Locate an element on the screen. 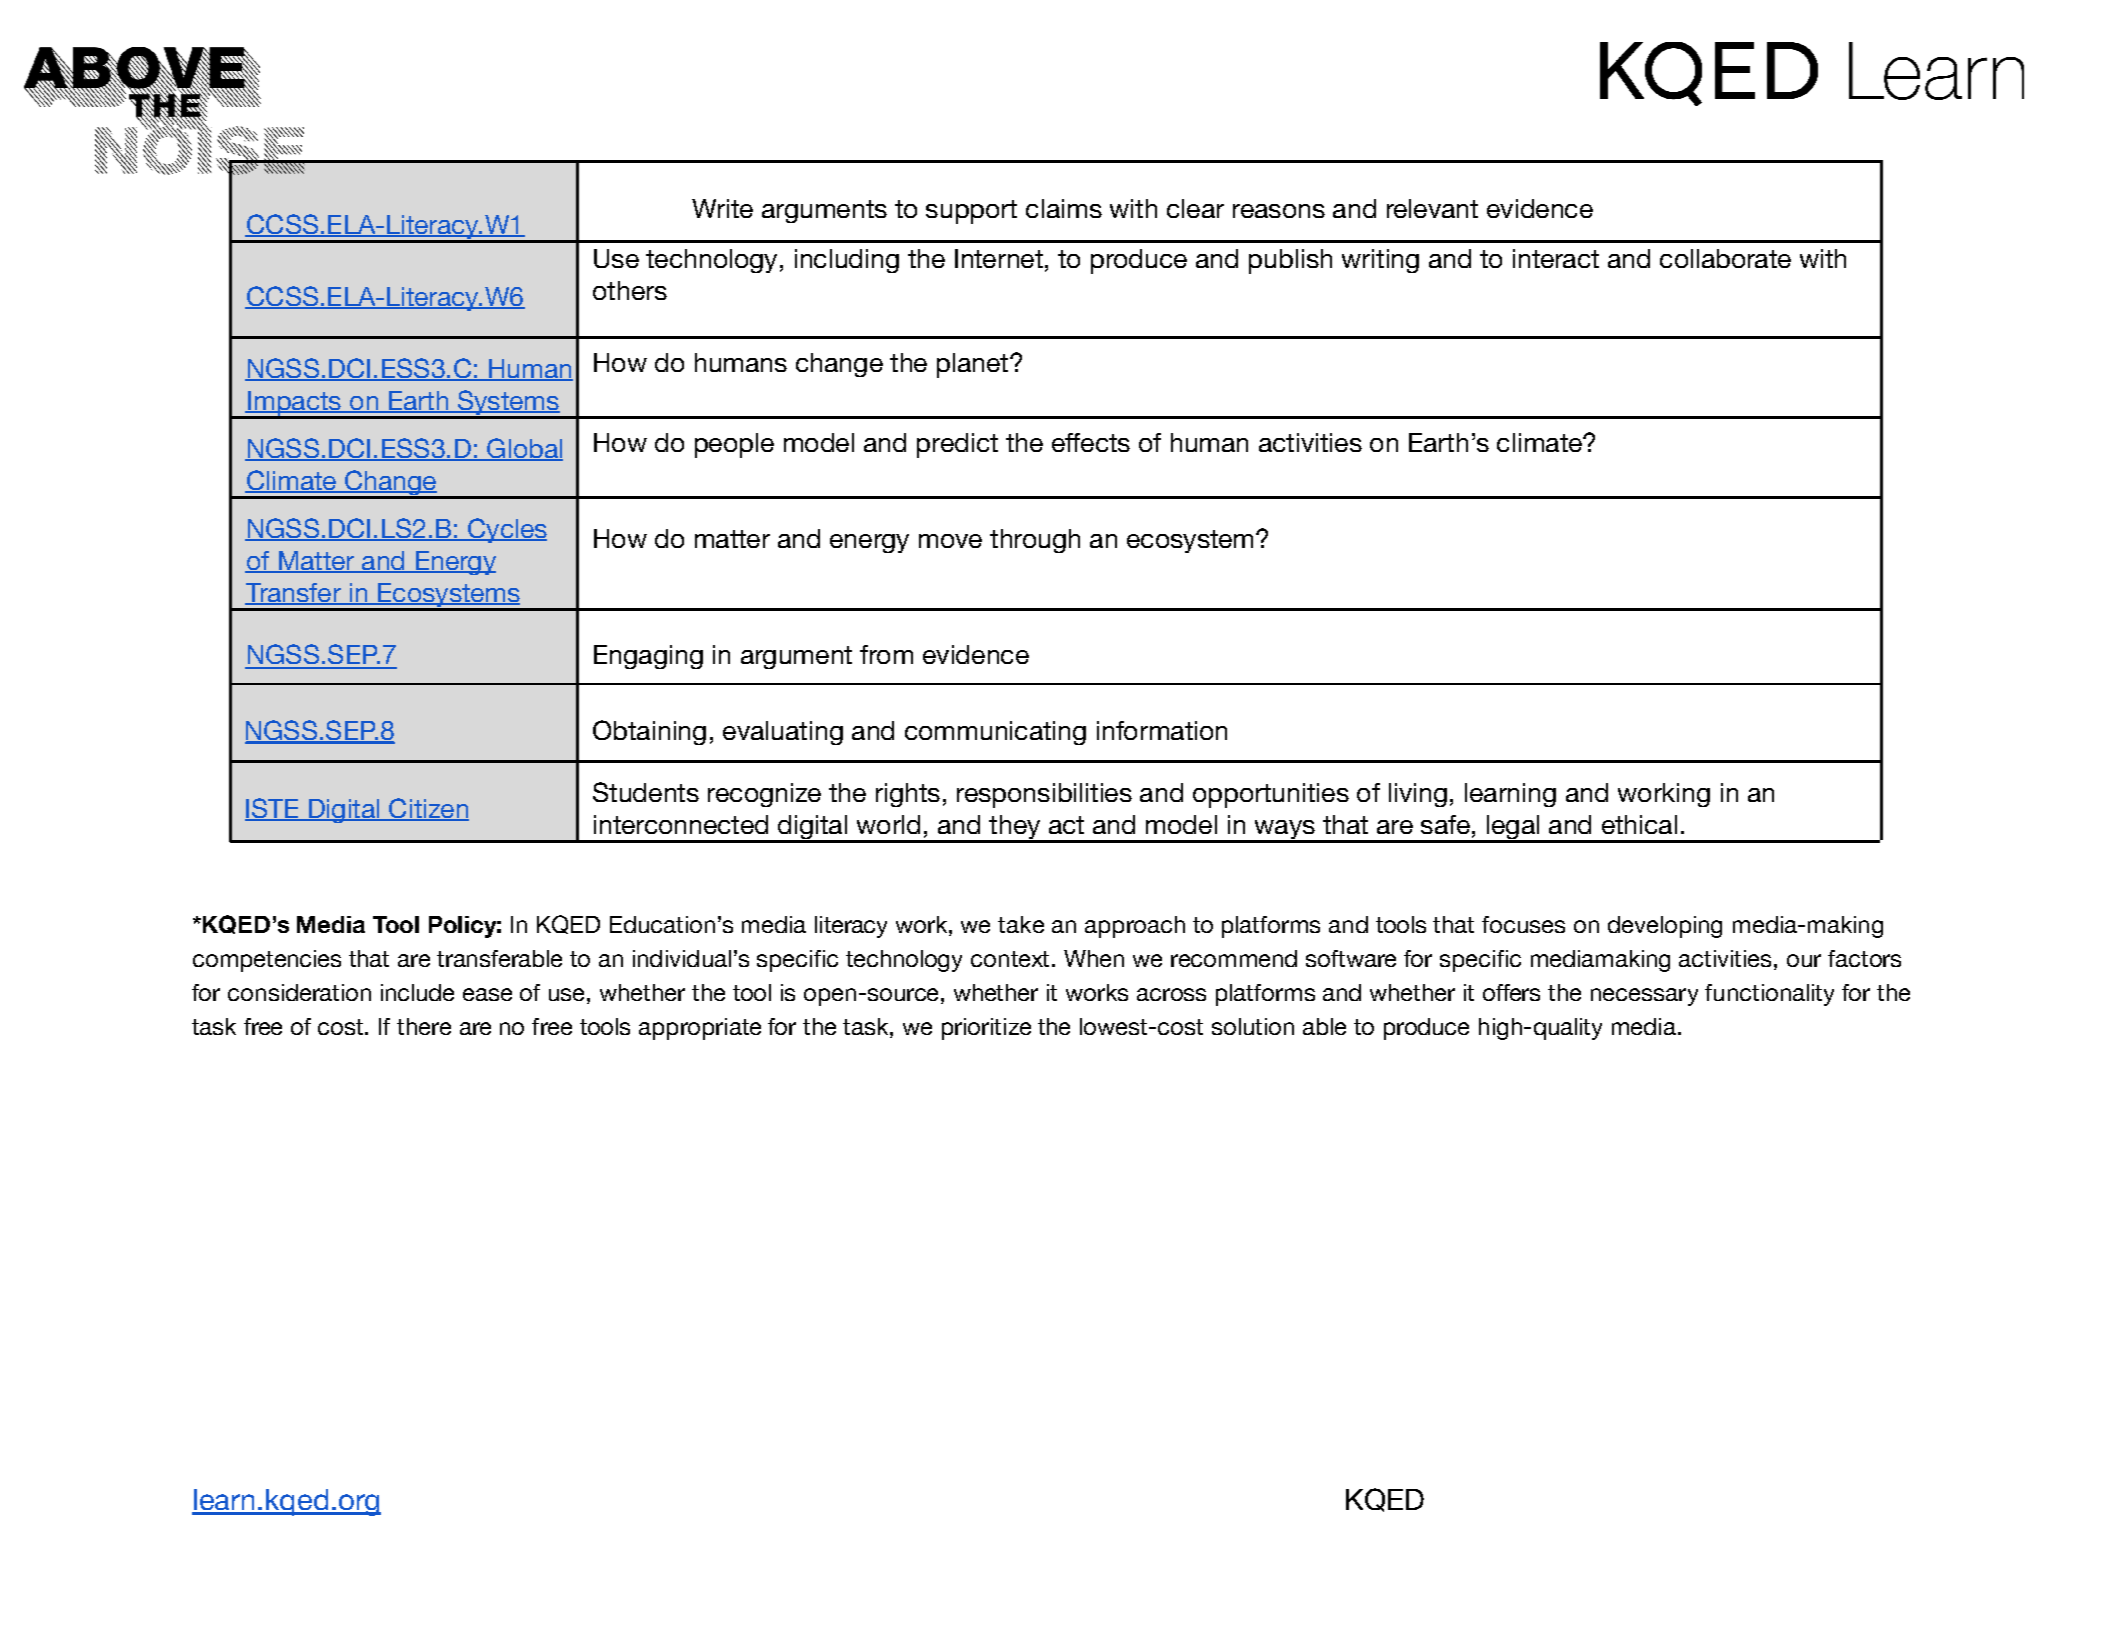 Image resolution: width=2112 pixels, height=1632 pixels. move is located at coordinates (950, 541).
